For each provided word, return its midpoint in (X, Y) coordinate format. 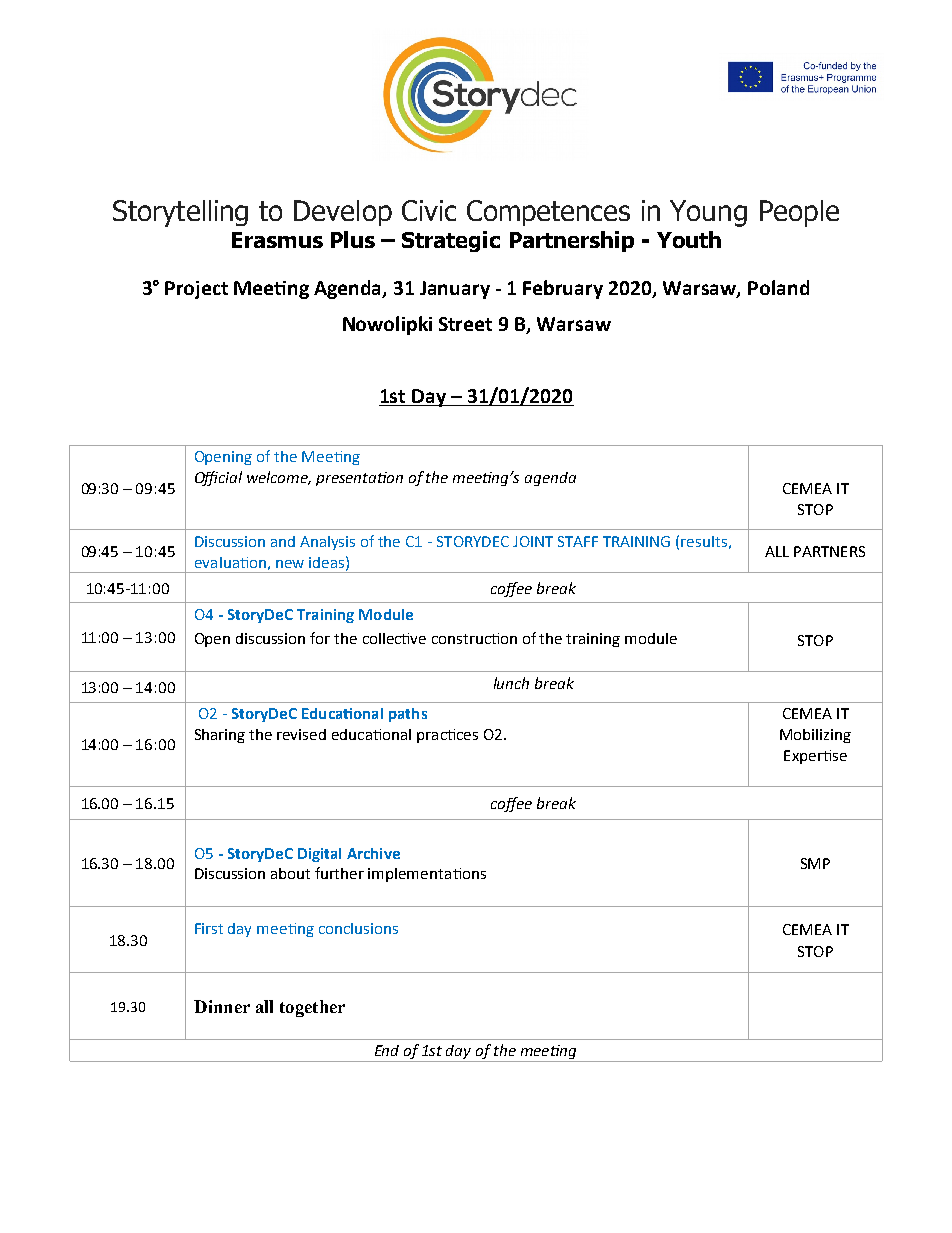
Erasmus (277, 240)
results (704, 541)
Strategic (451, 241)
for (320, 638)
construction (474, 638)
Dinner (222, 1006)
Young (708, 213)
